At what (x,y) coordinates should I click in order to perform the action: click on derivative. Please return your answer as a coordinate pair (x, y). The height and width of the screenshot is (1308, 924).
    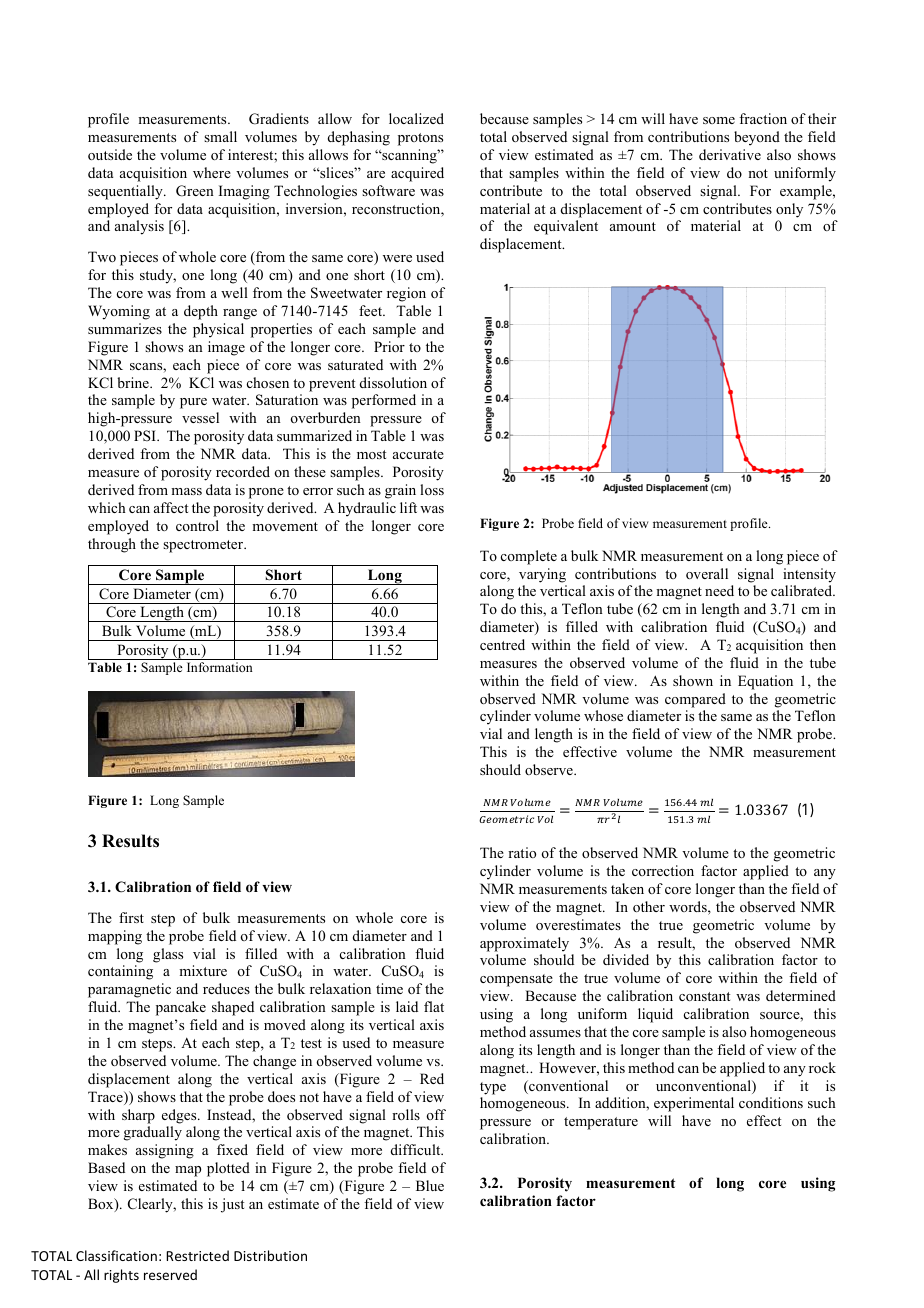
    Looking at the image, I should click on (730, 154).
